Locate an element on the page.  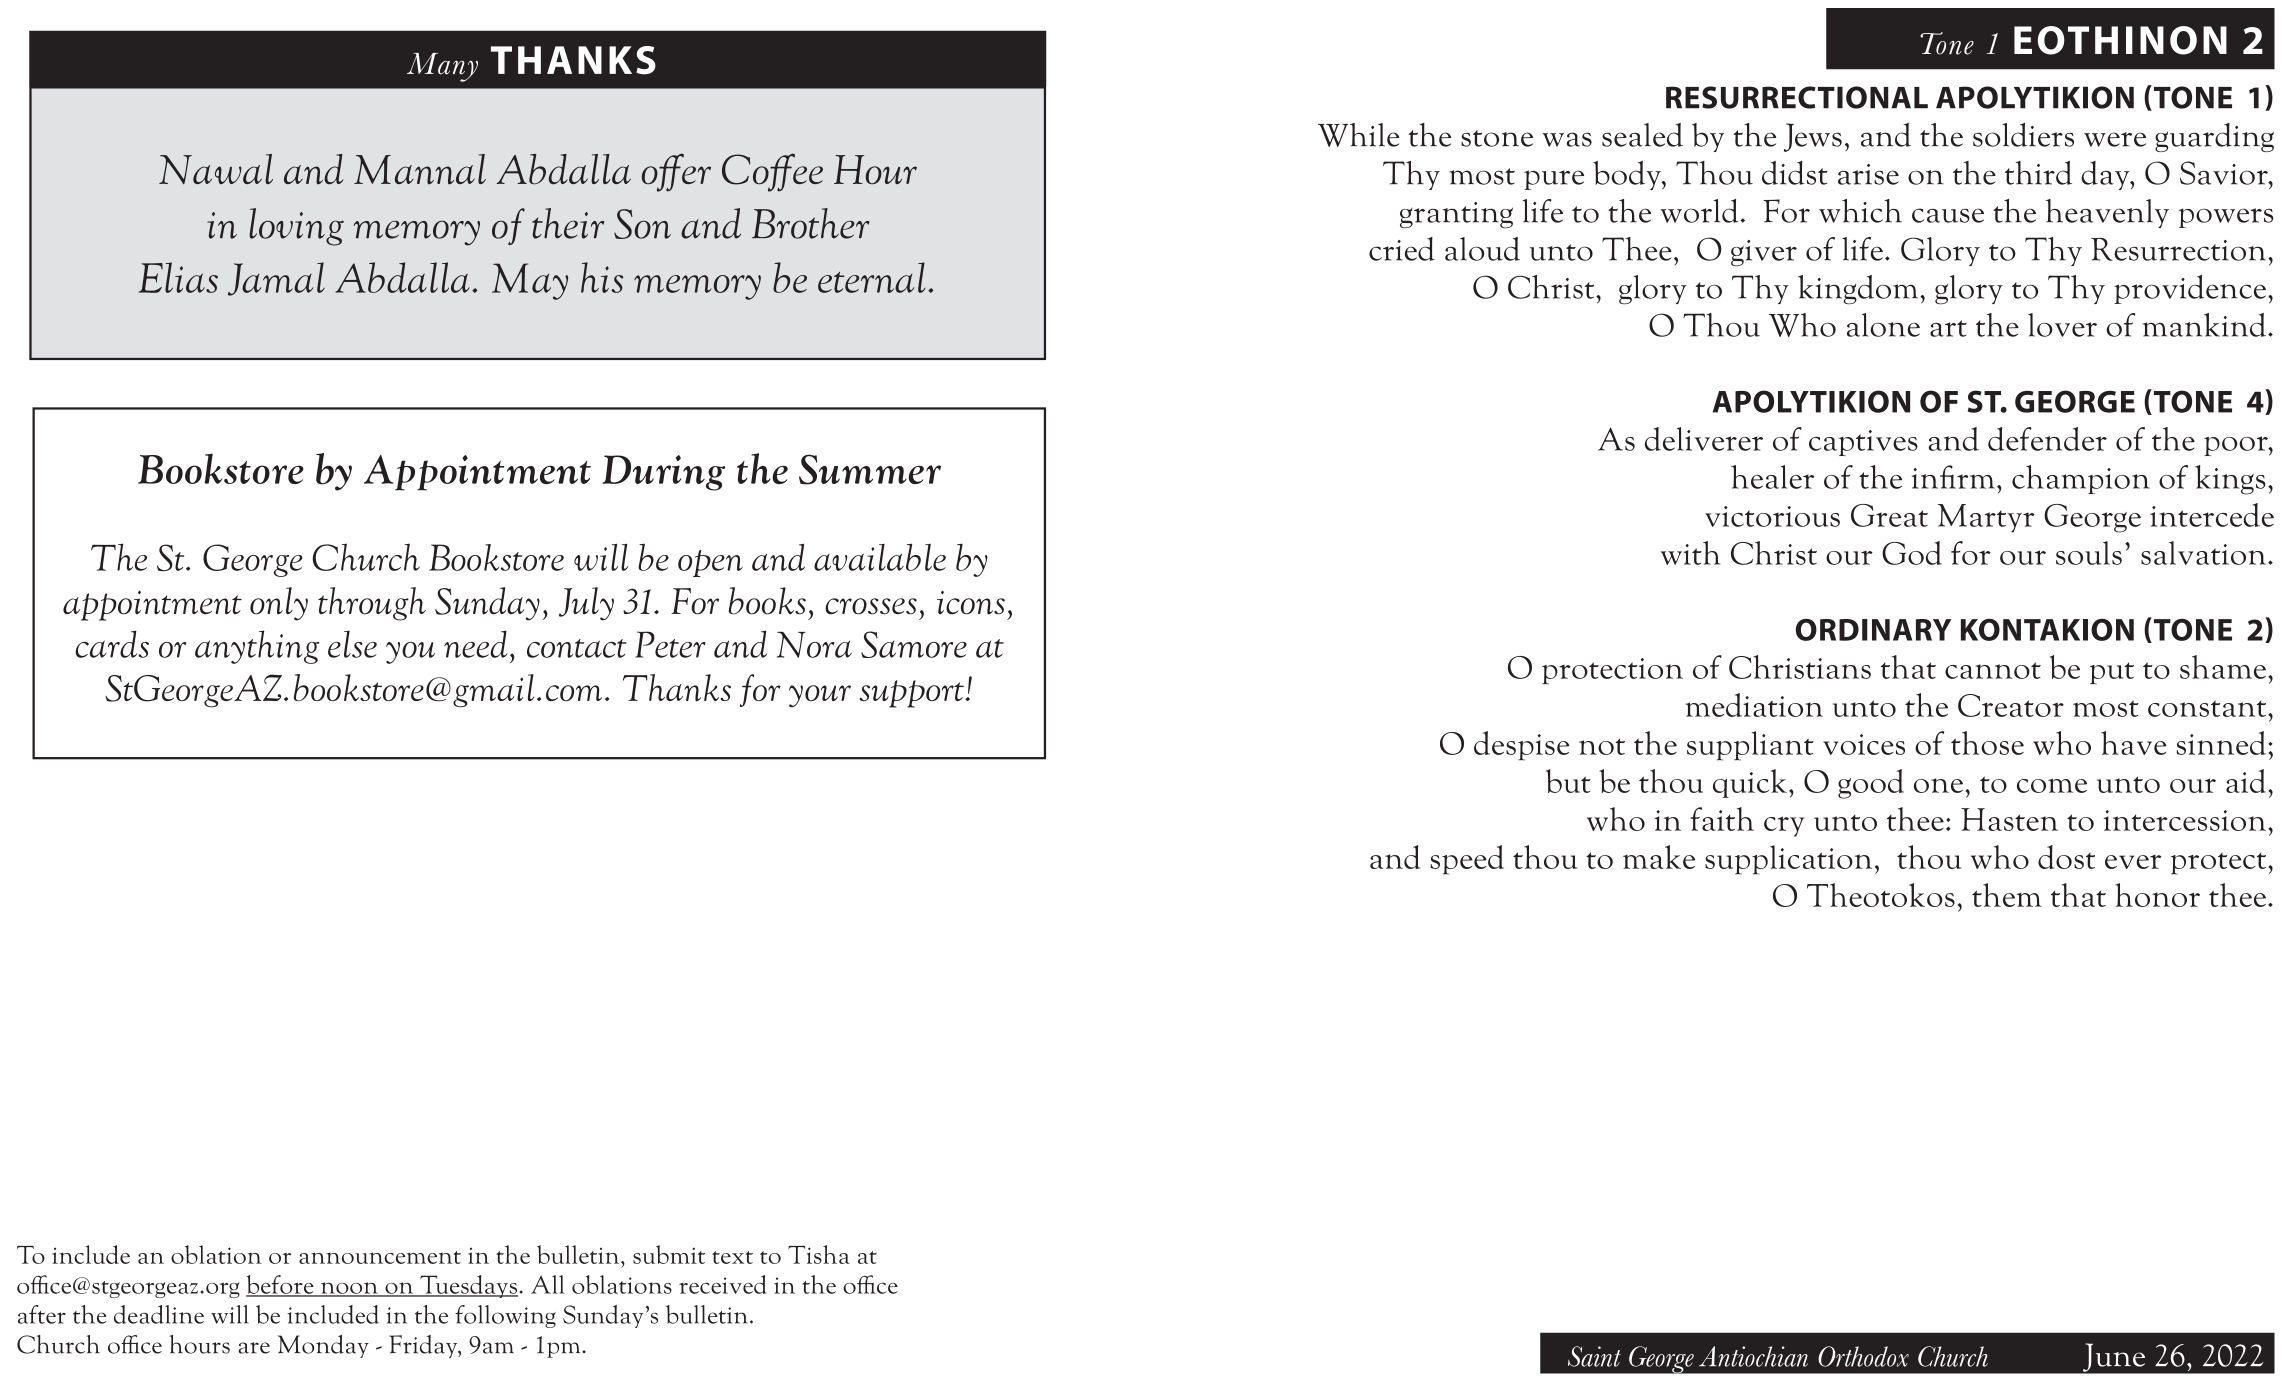
anything is located at coordinates (257, 647).
